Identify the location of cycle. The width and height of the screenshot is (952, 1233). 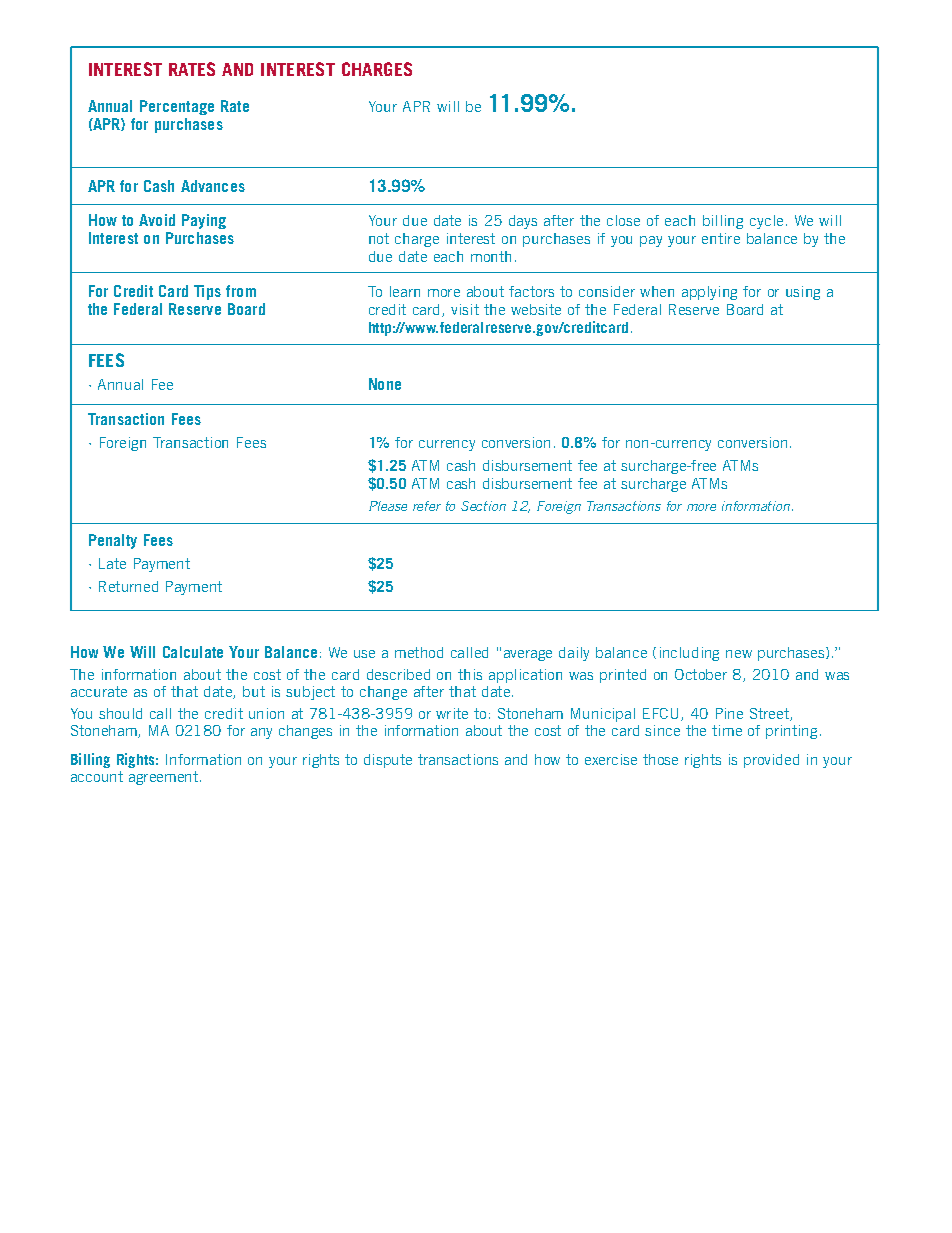
(766, 222).
